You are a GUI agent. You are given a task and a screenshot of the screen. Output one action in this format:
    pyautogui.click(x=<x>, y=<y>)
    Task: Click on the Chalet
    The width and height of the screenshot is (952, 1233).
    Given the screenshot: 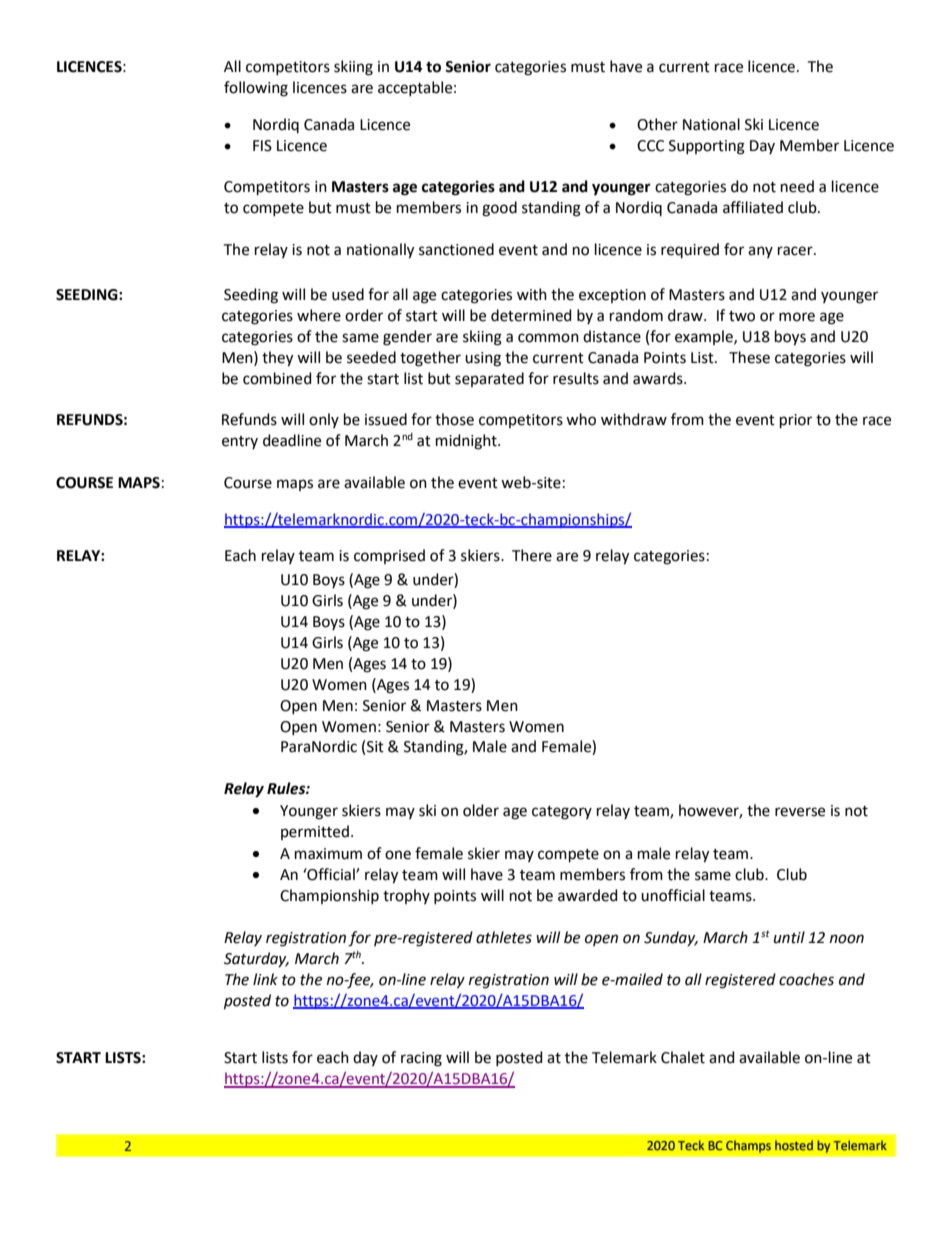 What is the action you would take?
    pyautogui.click(x=683, y=1057)
